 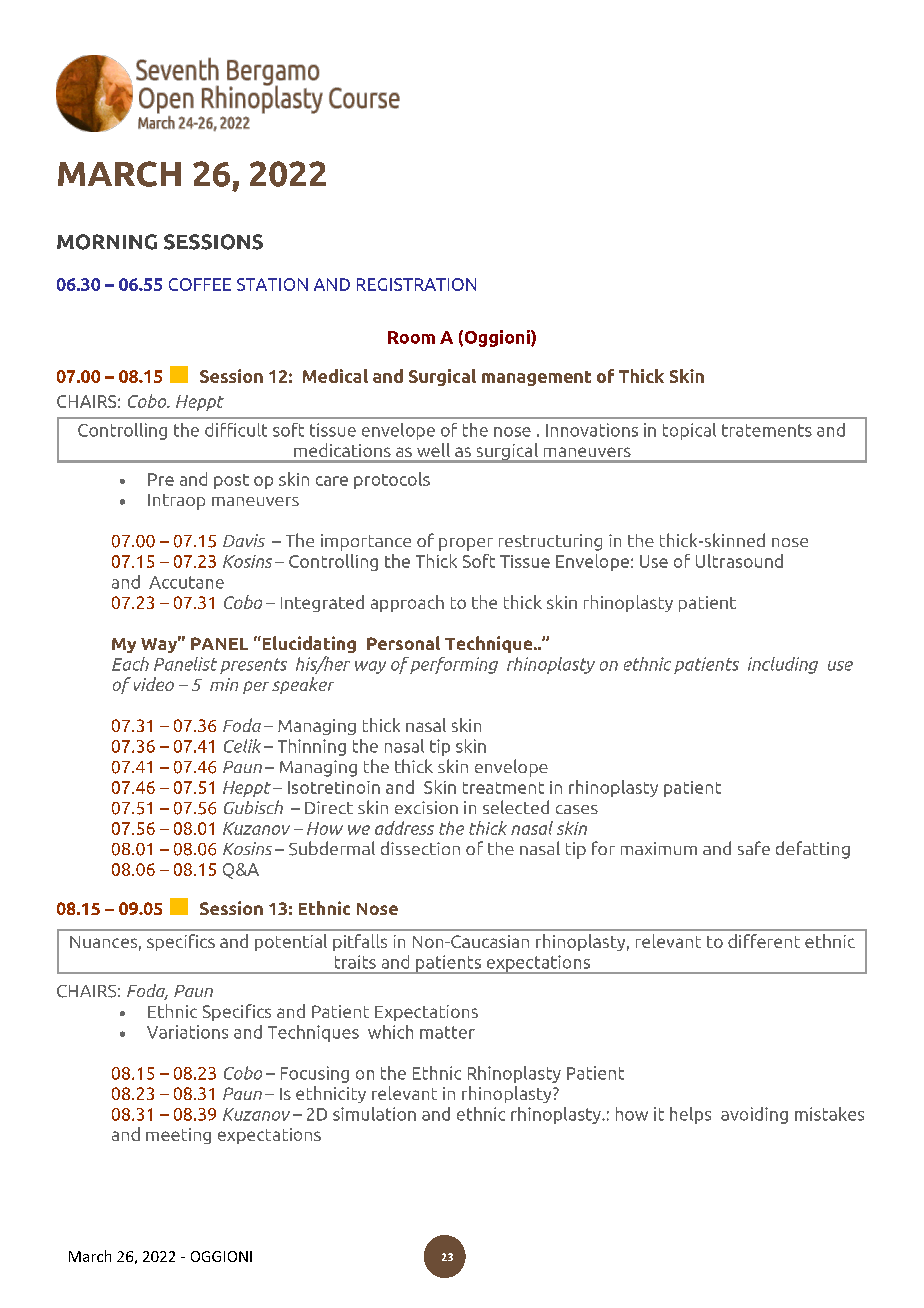 What do you see at coordinates (689, 431) in the page?
I see `topical` at bounding box center [689, 431].
